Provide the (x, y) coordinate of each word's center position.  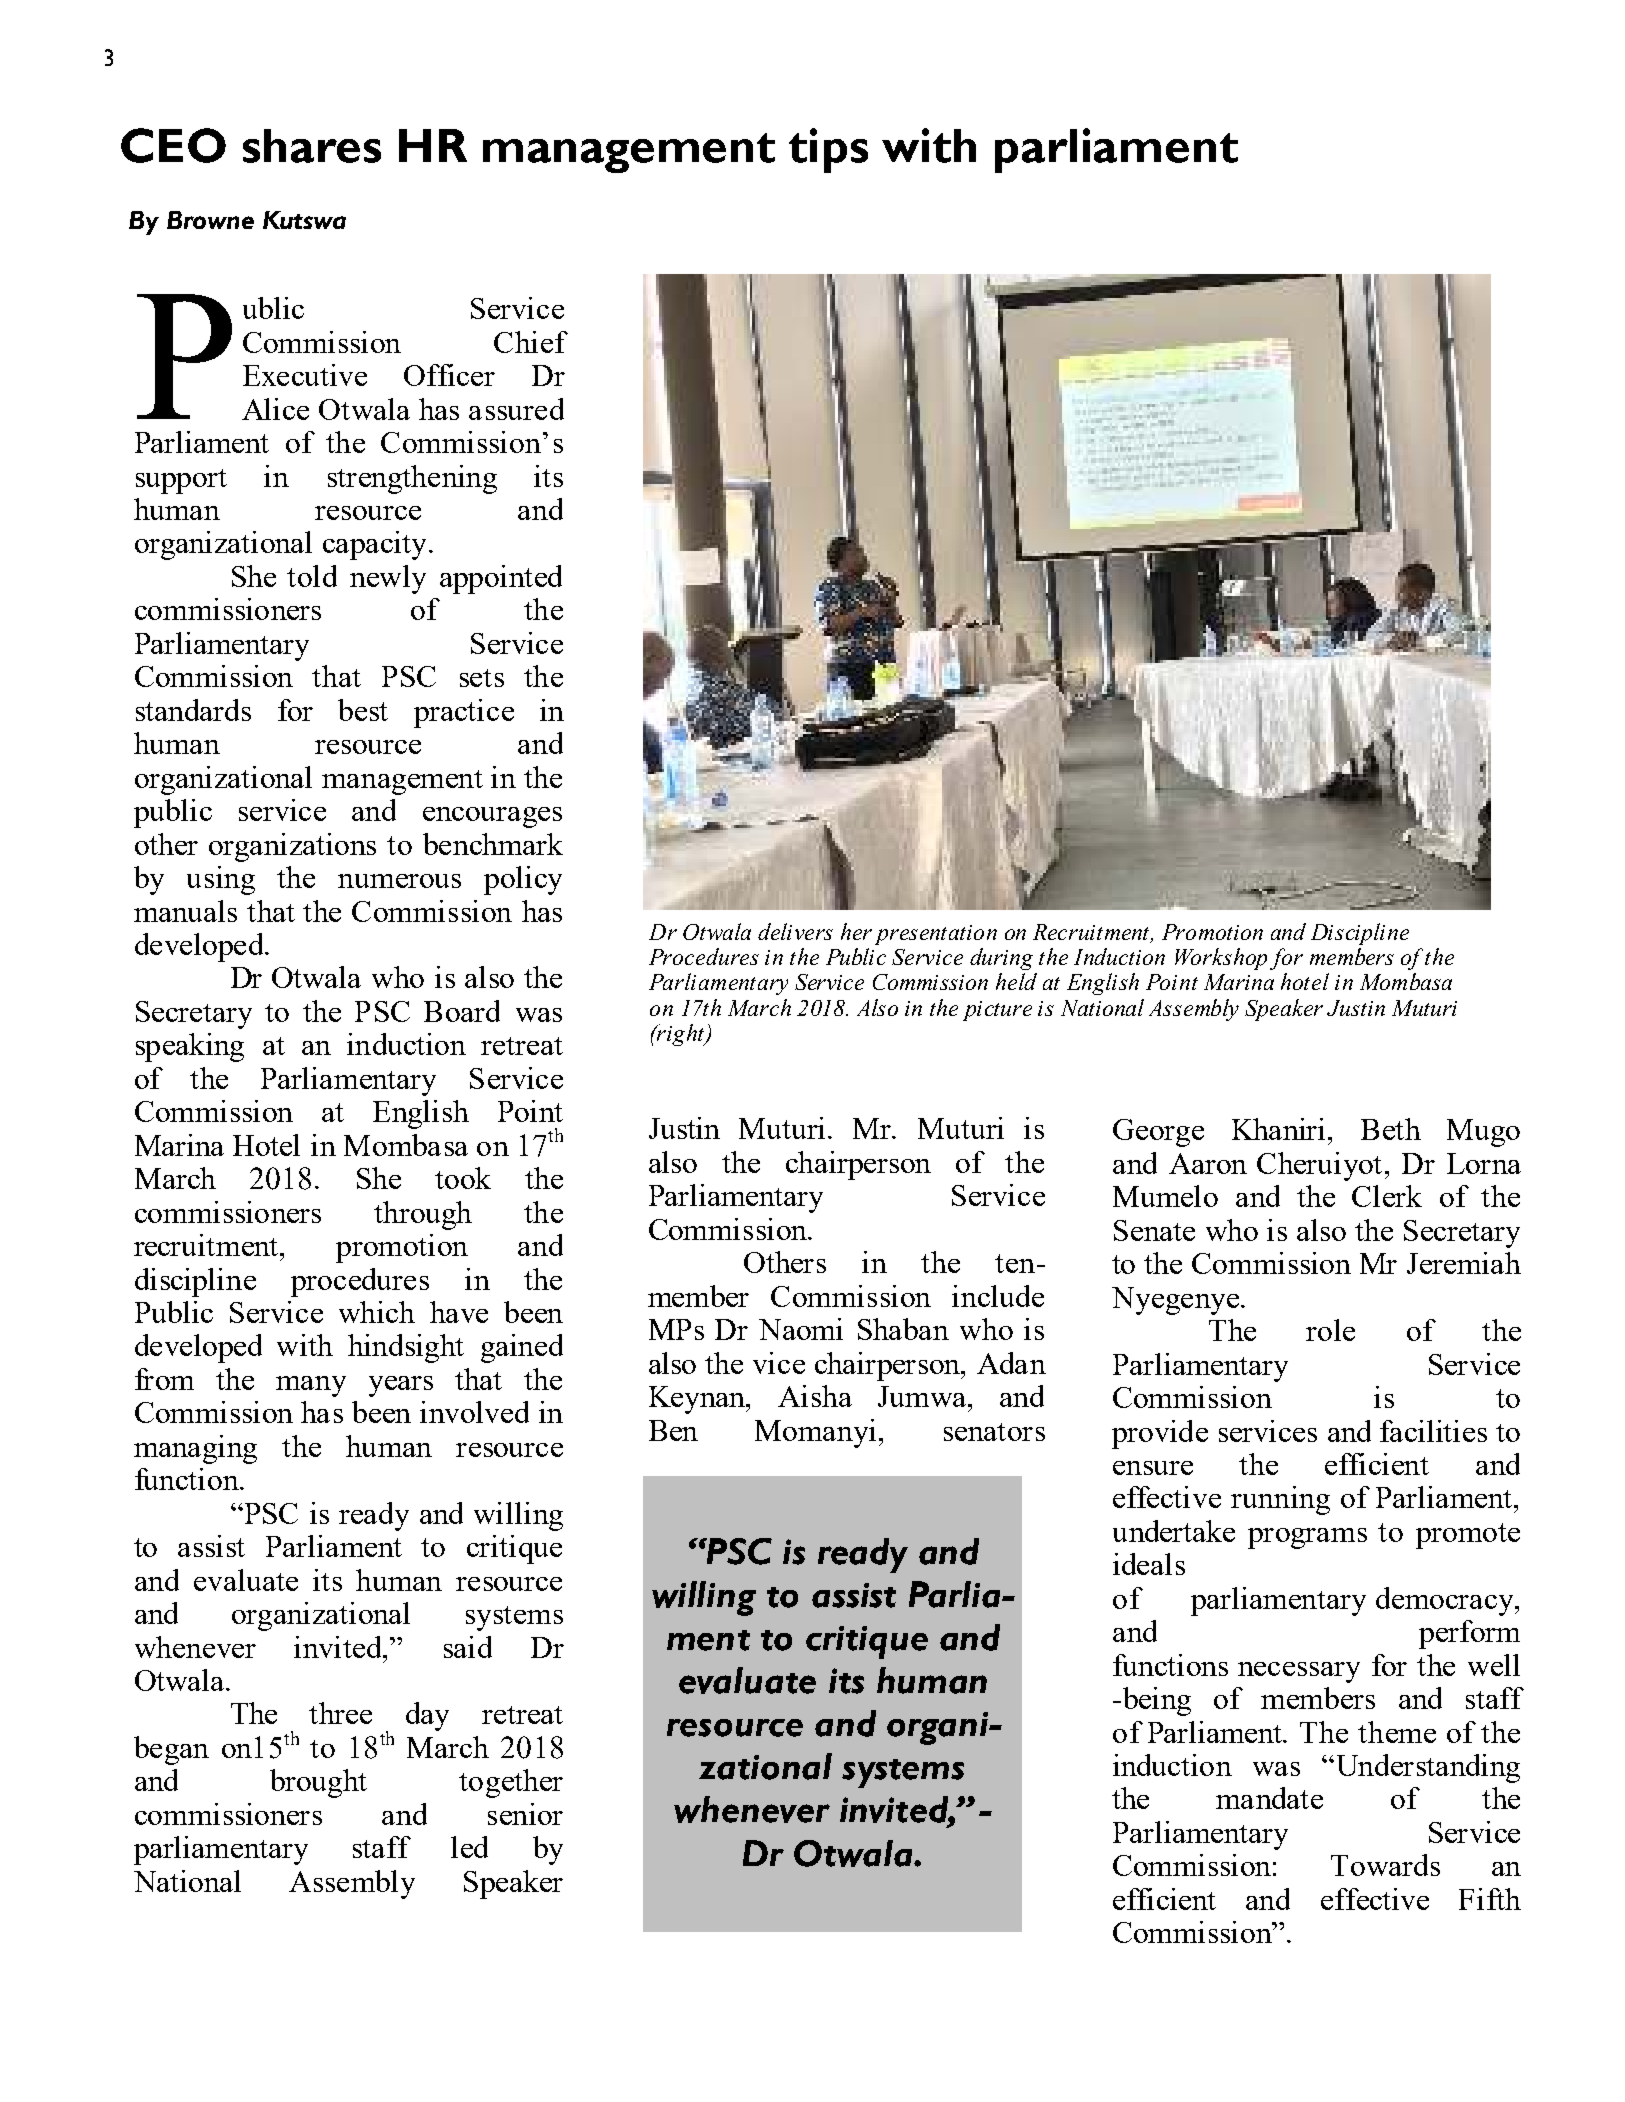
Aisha (815, 1396)
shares (312, 146)
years (401, 1386)
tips (828, 150)
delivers (795, 931)
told (312, 576)
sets (482, 678)
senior (525, 1814)
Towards (1385, 1865)
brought (318, 1783)
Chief (531, 342)
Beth (1391, 1129)
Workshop (1221, 959)
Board (462, 1011)
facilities (1433, 1431)
